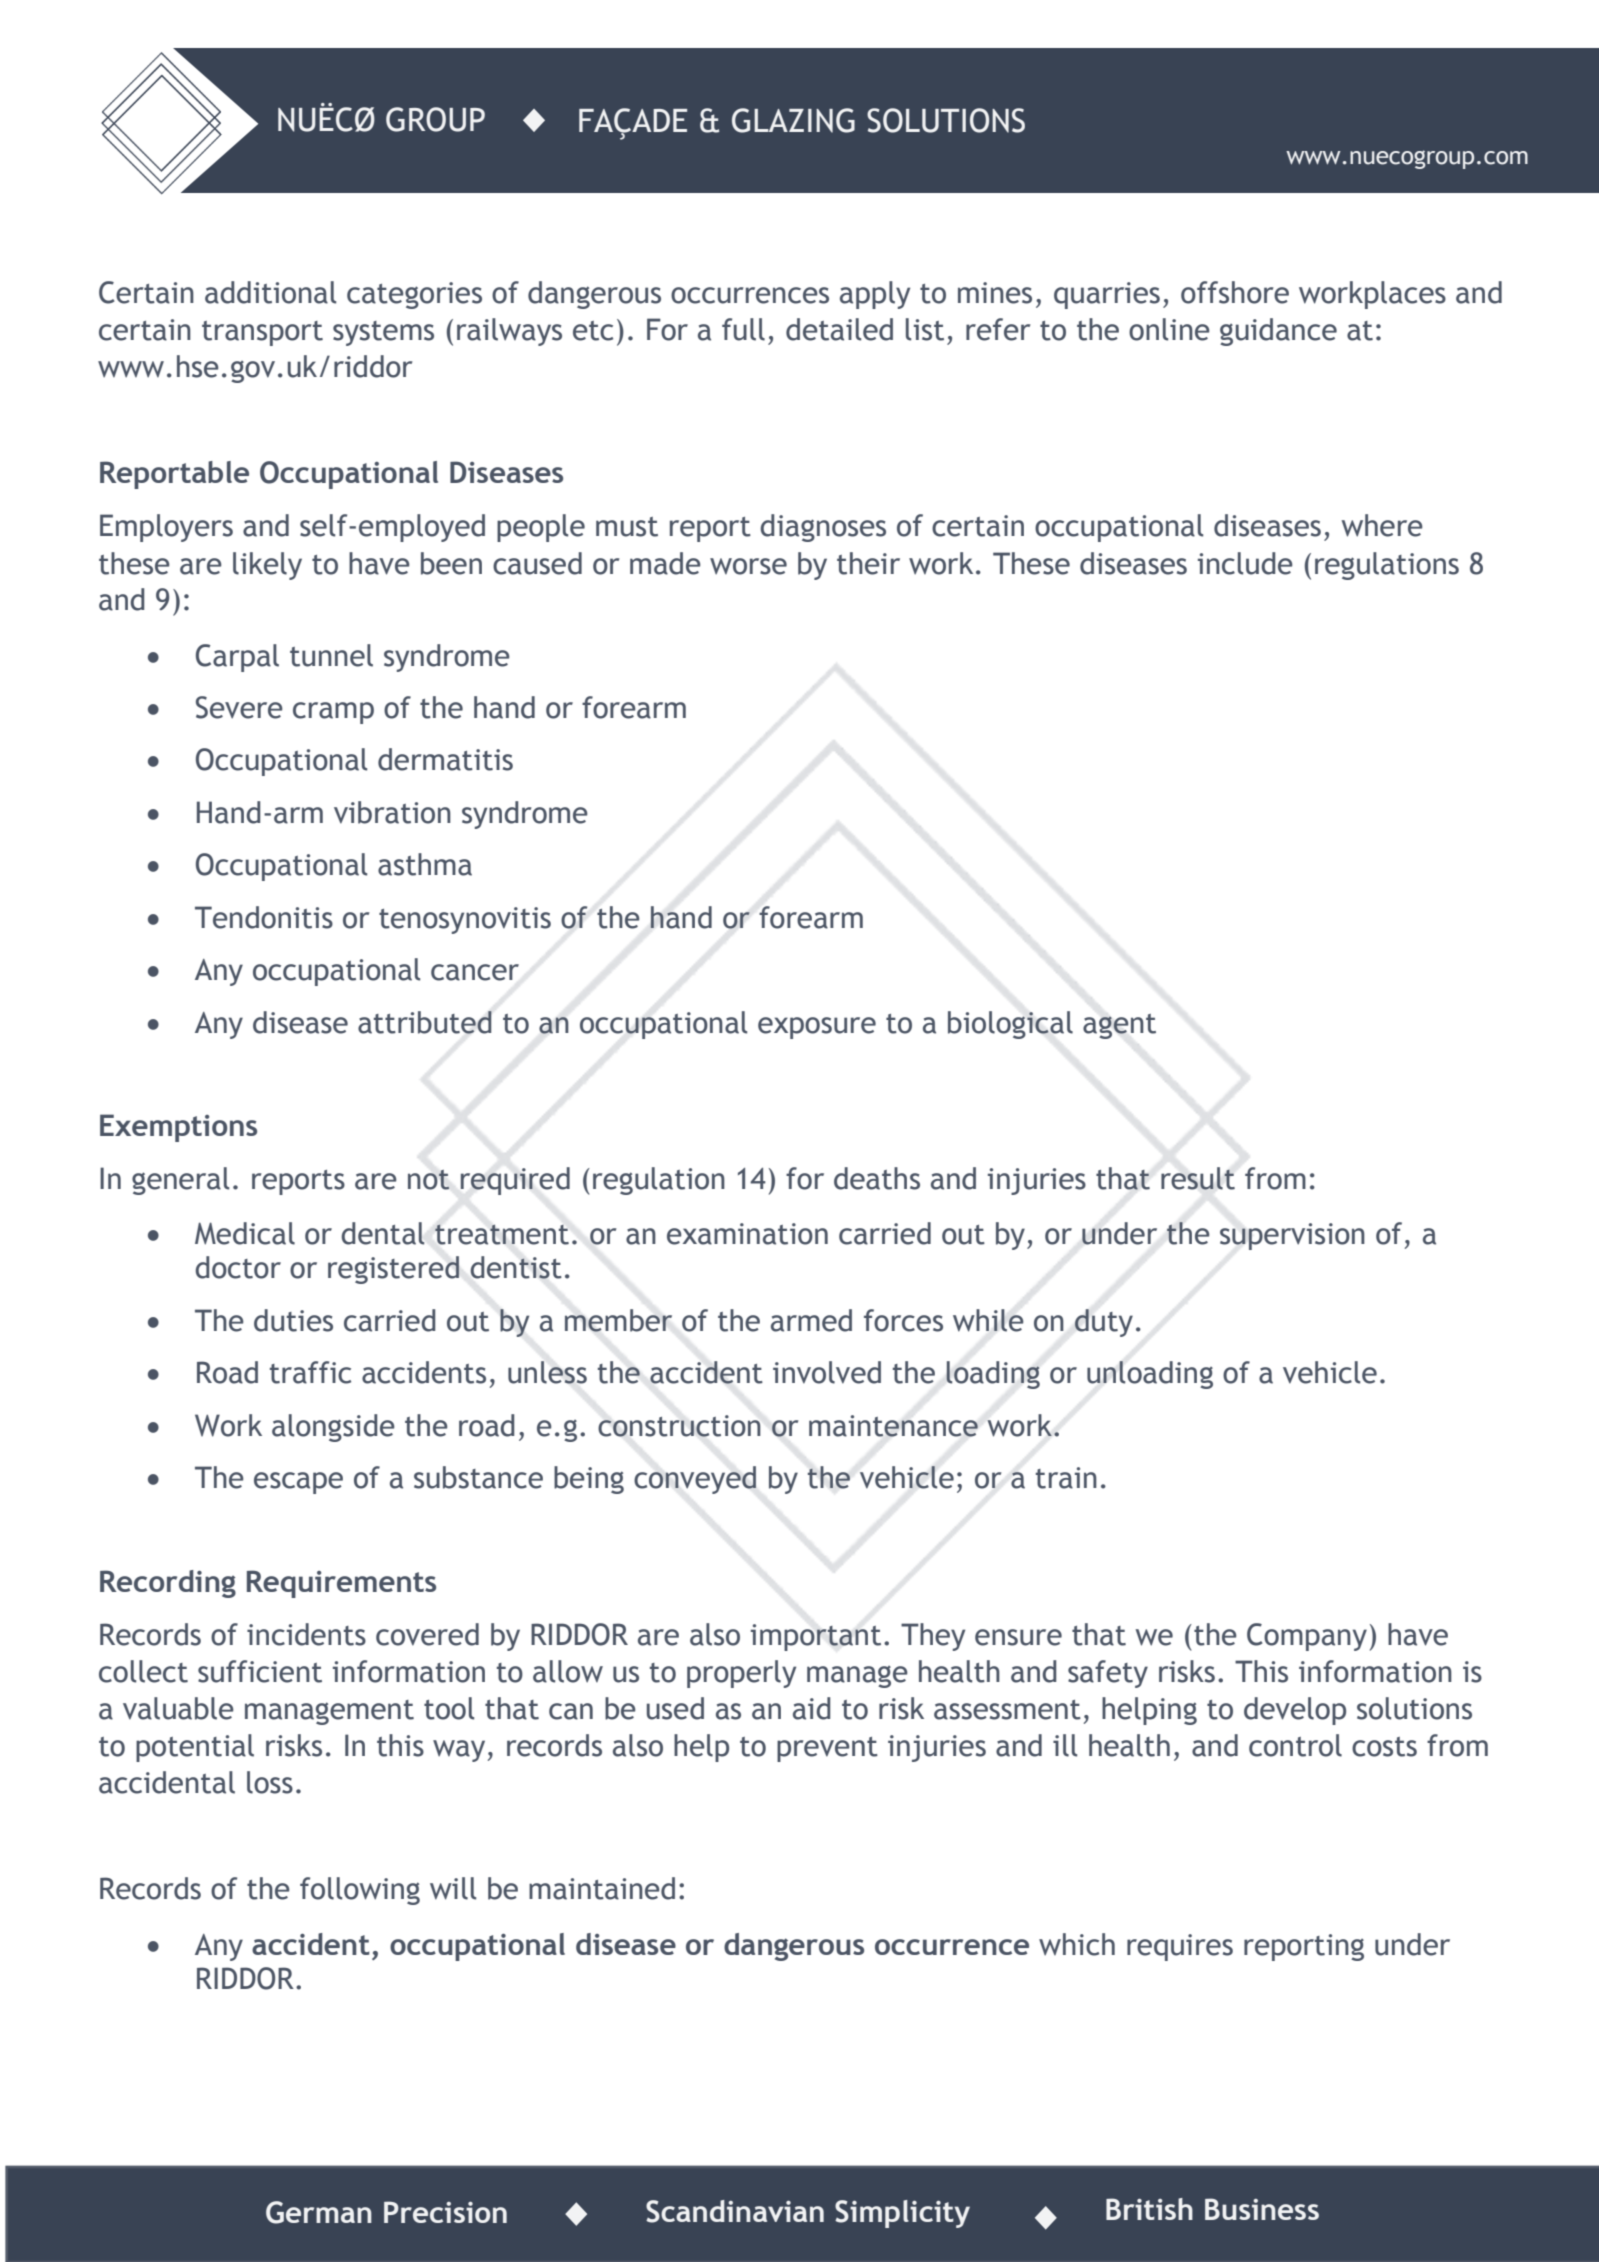 The image size is (1599, 2262). Describe the element at coordinates (1235, 292) in the page. I see `offshore` at that location.
